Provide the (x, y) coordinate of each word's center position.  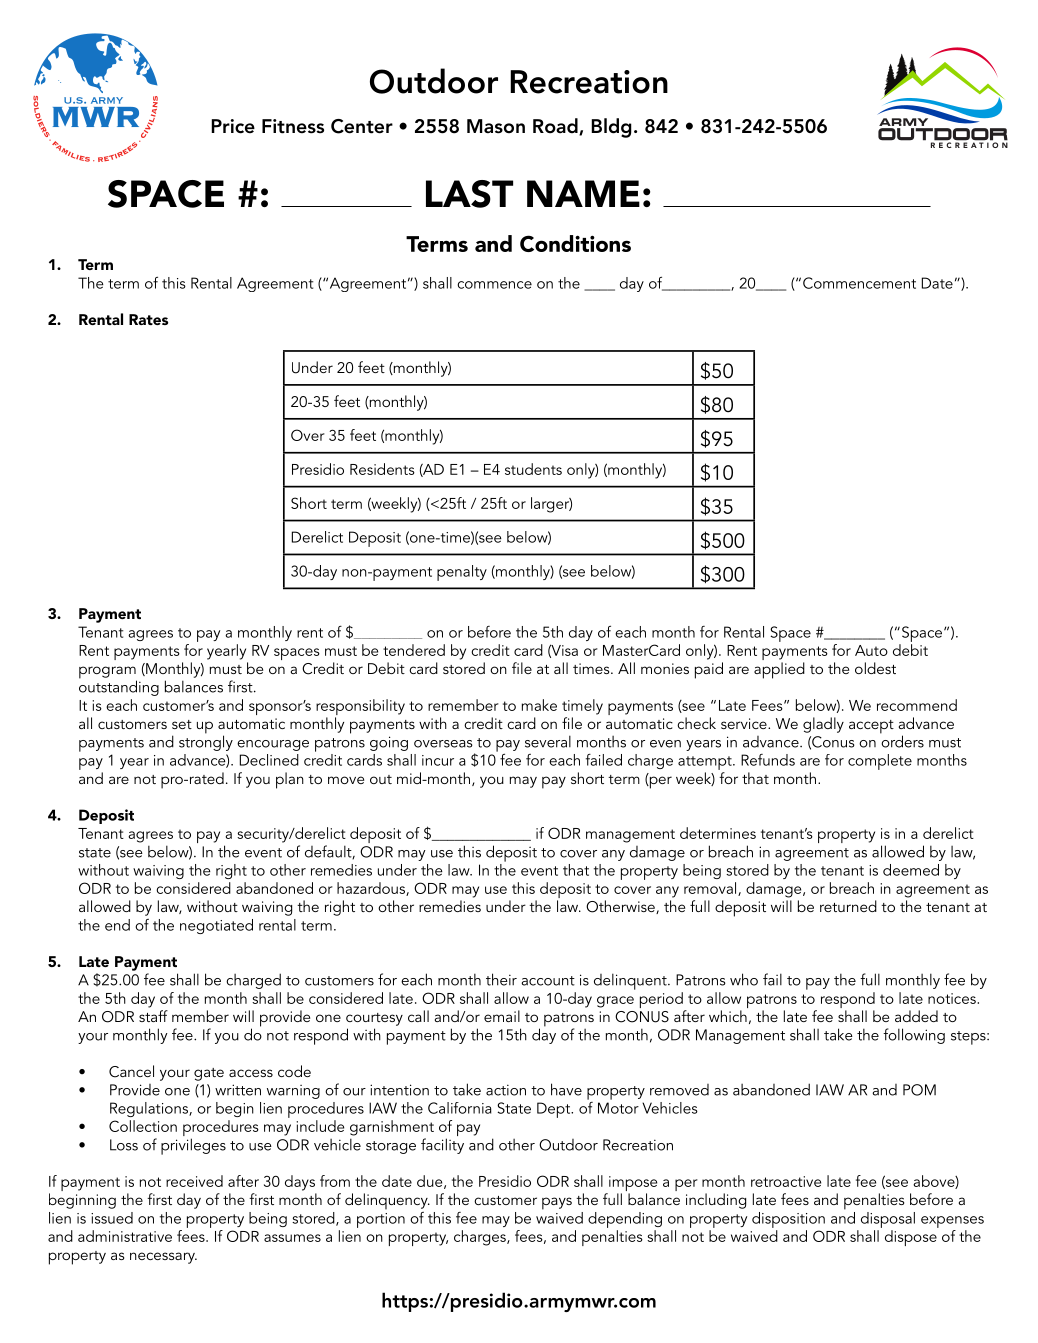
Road (556, 127)
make (539, 705)
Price (233, 126)
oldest (875, 668)
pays (557, 1203)
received (194, 1181)
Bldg (611, 128)
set (182, 724)
